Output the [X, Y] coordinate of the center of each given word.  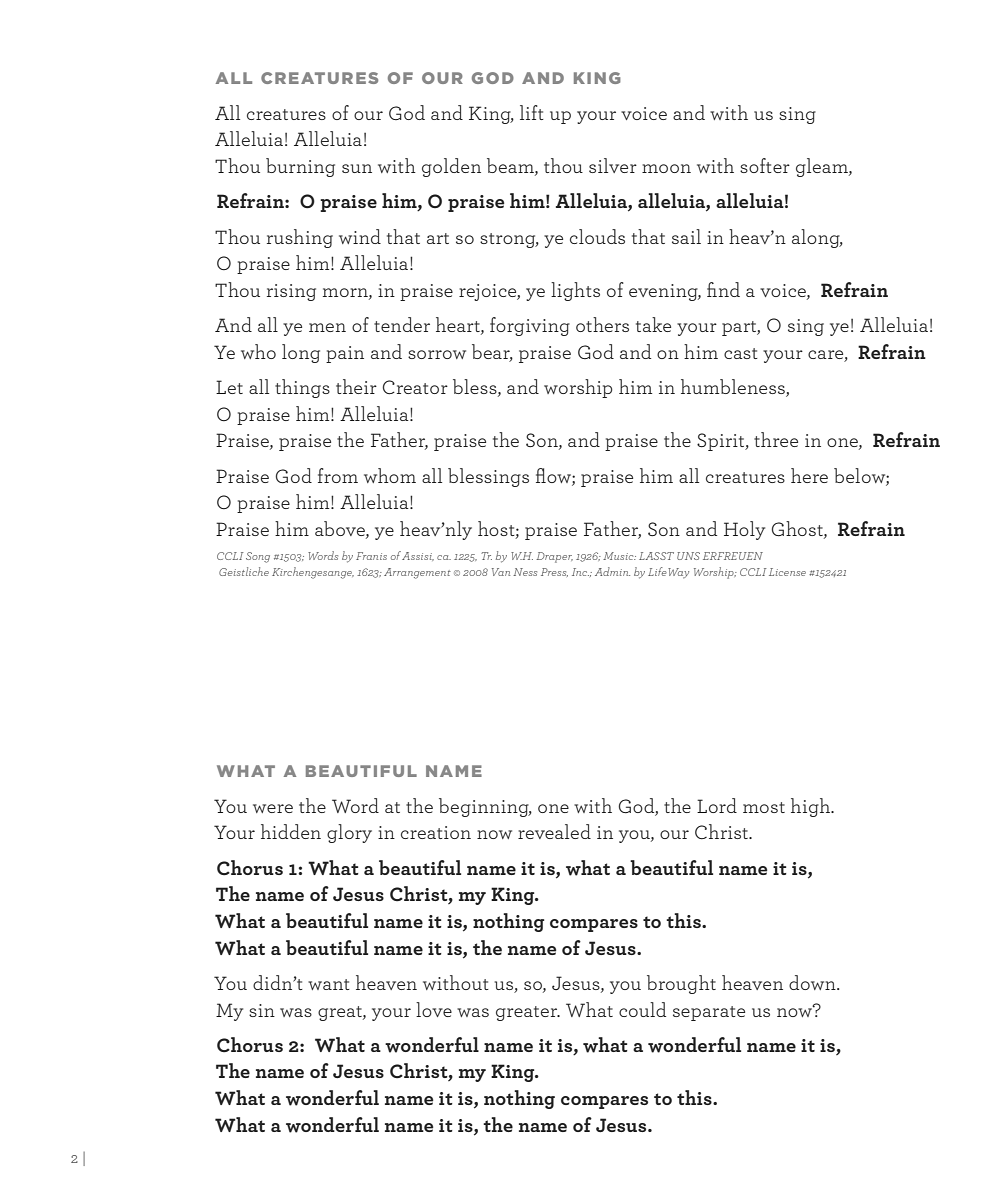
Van [501, 572]
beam [511, 166]
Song [258, 557]
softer [765, 165]
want [329, 984]
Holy [744, 530]
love [434, 1009]
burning [300, 167]
